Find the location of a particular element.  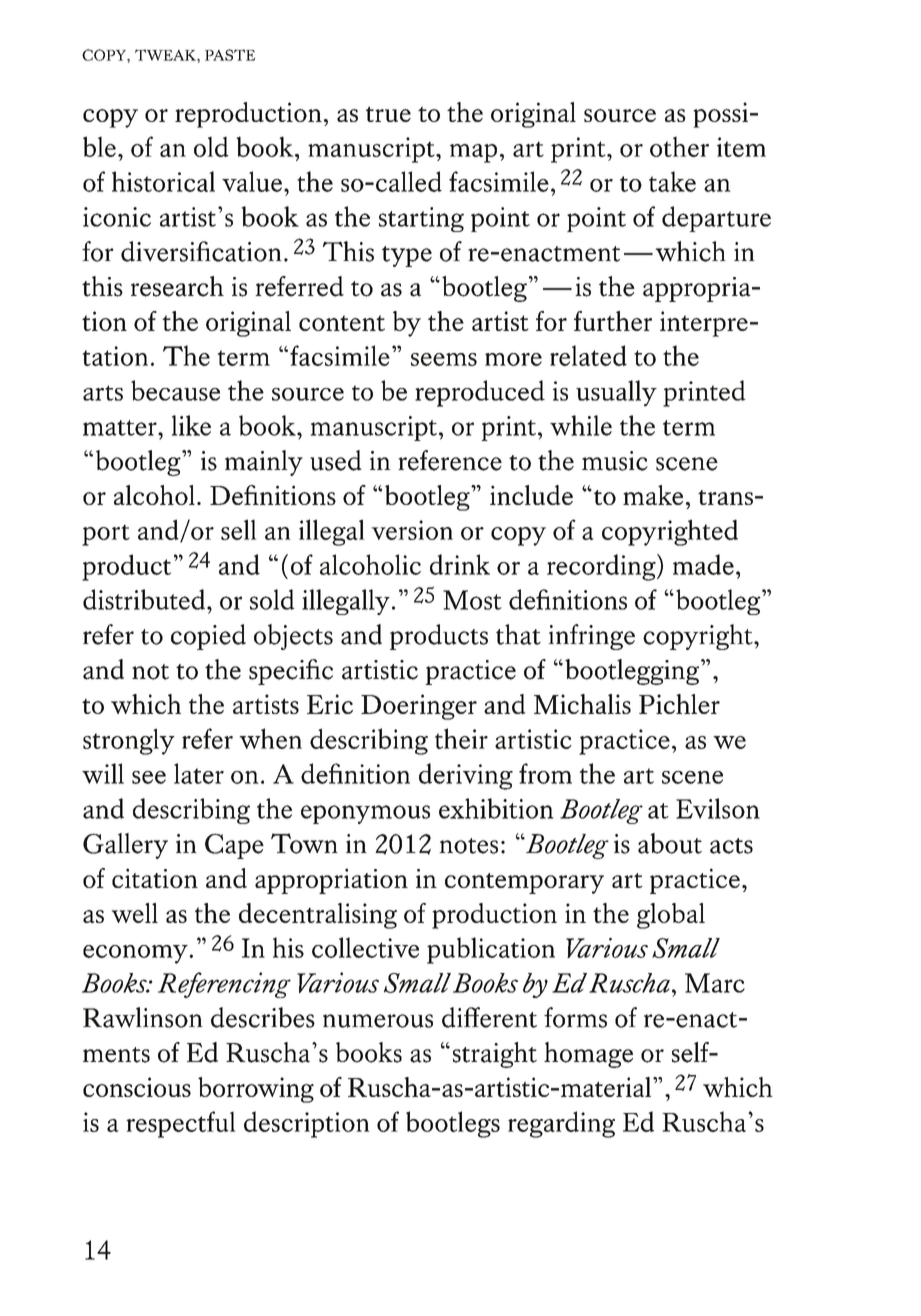

other is located at coordinates (679, 146).
